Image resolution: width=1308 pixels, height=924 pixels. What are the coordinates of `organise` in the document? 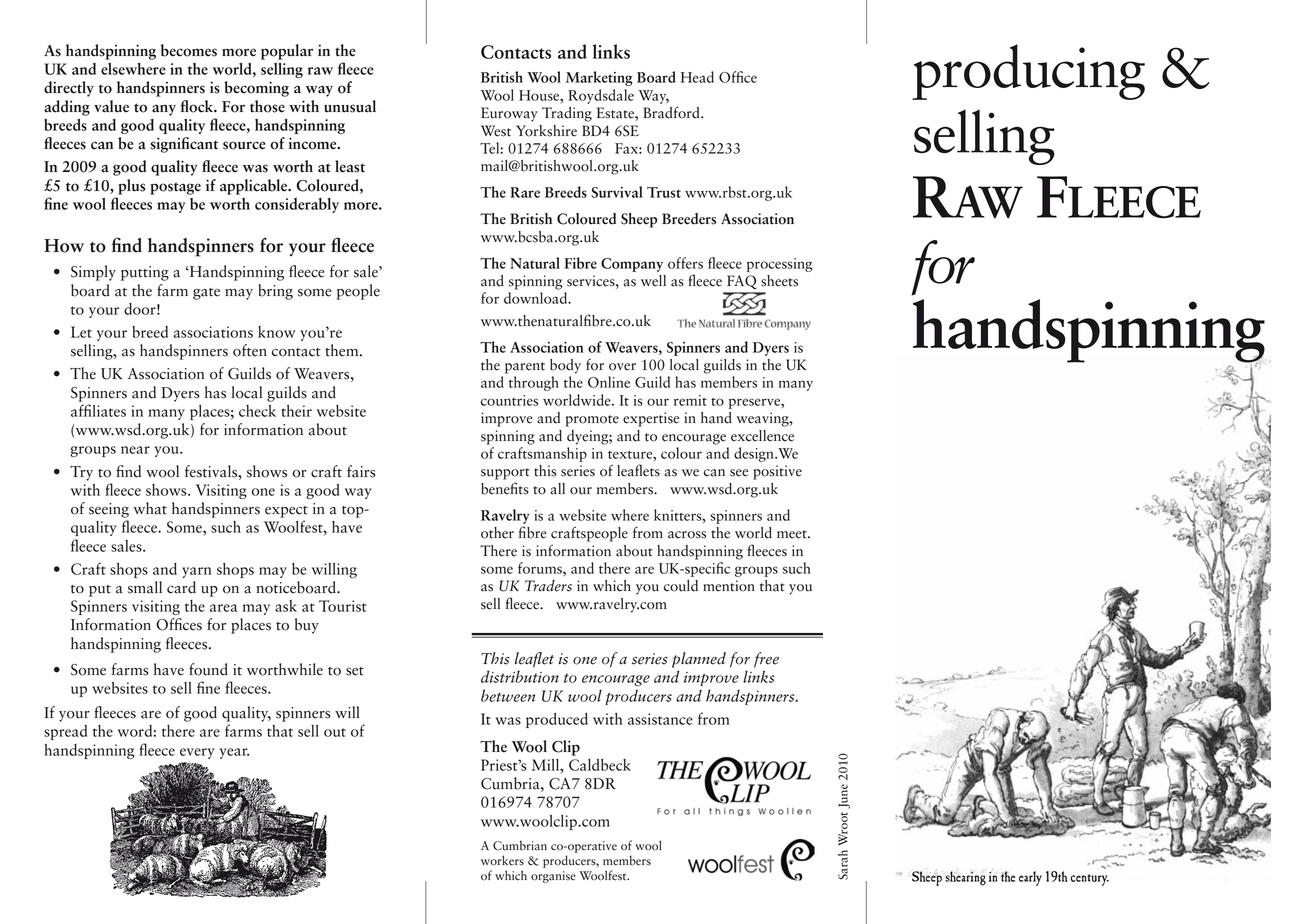 It's located at (553, 877).
